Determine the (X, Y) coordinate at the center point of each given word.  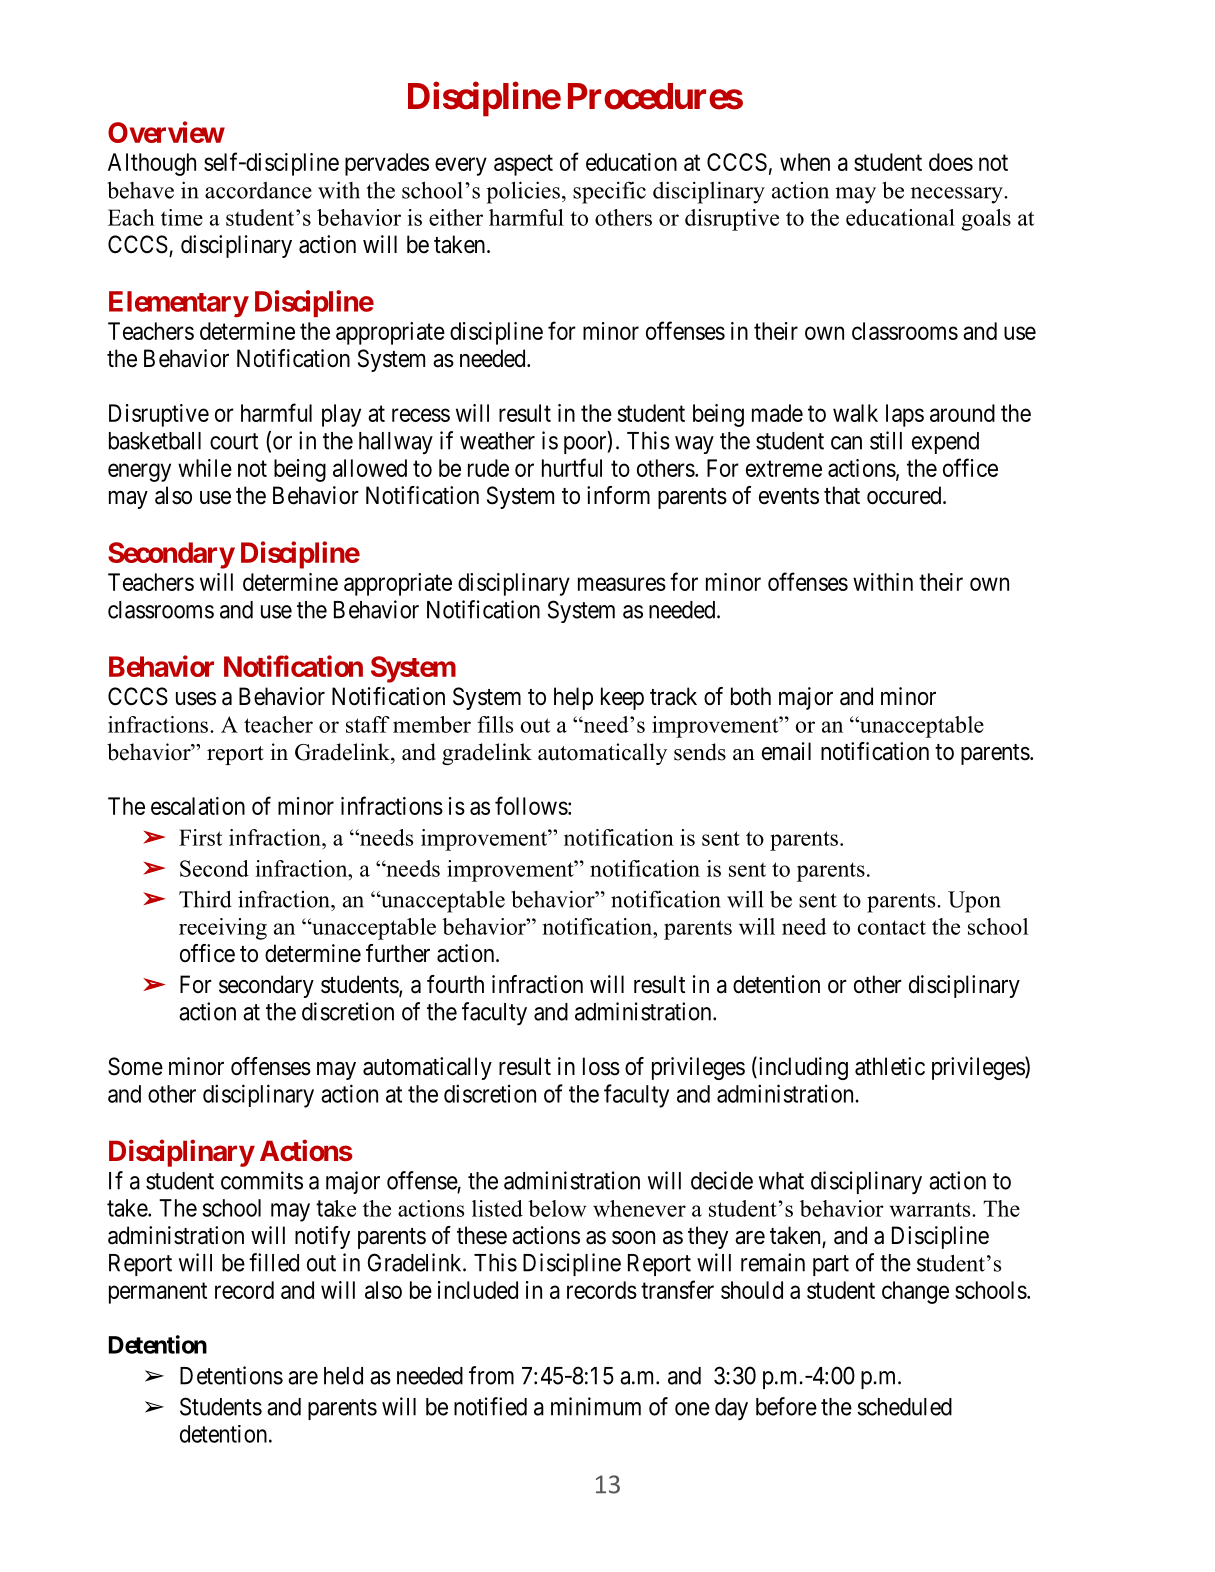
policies (523, 192)
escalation (198, 806)
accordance (258, 190)
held (343, 1376)
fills (495, 724)
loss (601, 1066)
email (786, 751)
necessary (958, 195)
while (205, 468)
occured (905, 495)
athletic (890, 1066)
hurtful (572, 467)
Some (135, 1066)
